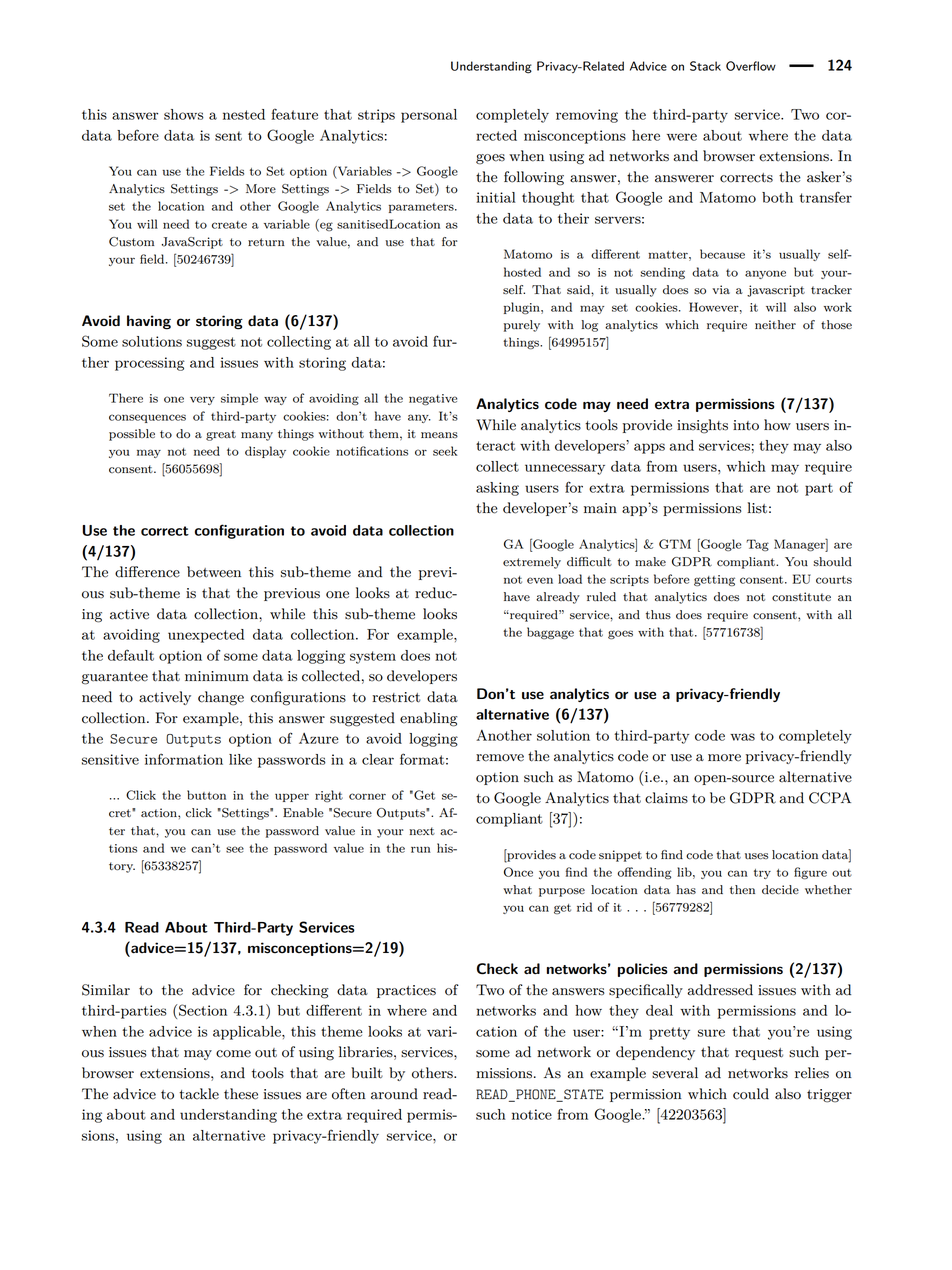  Describe the element at coordinates (751, 66) in the image. I see `Overflow` at that location.
